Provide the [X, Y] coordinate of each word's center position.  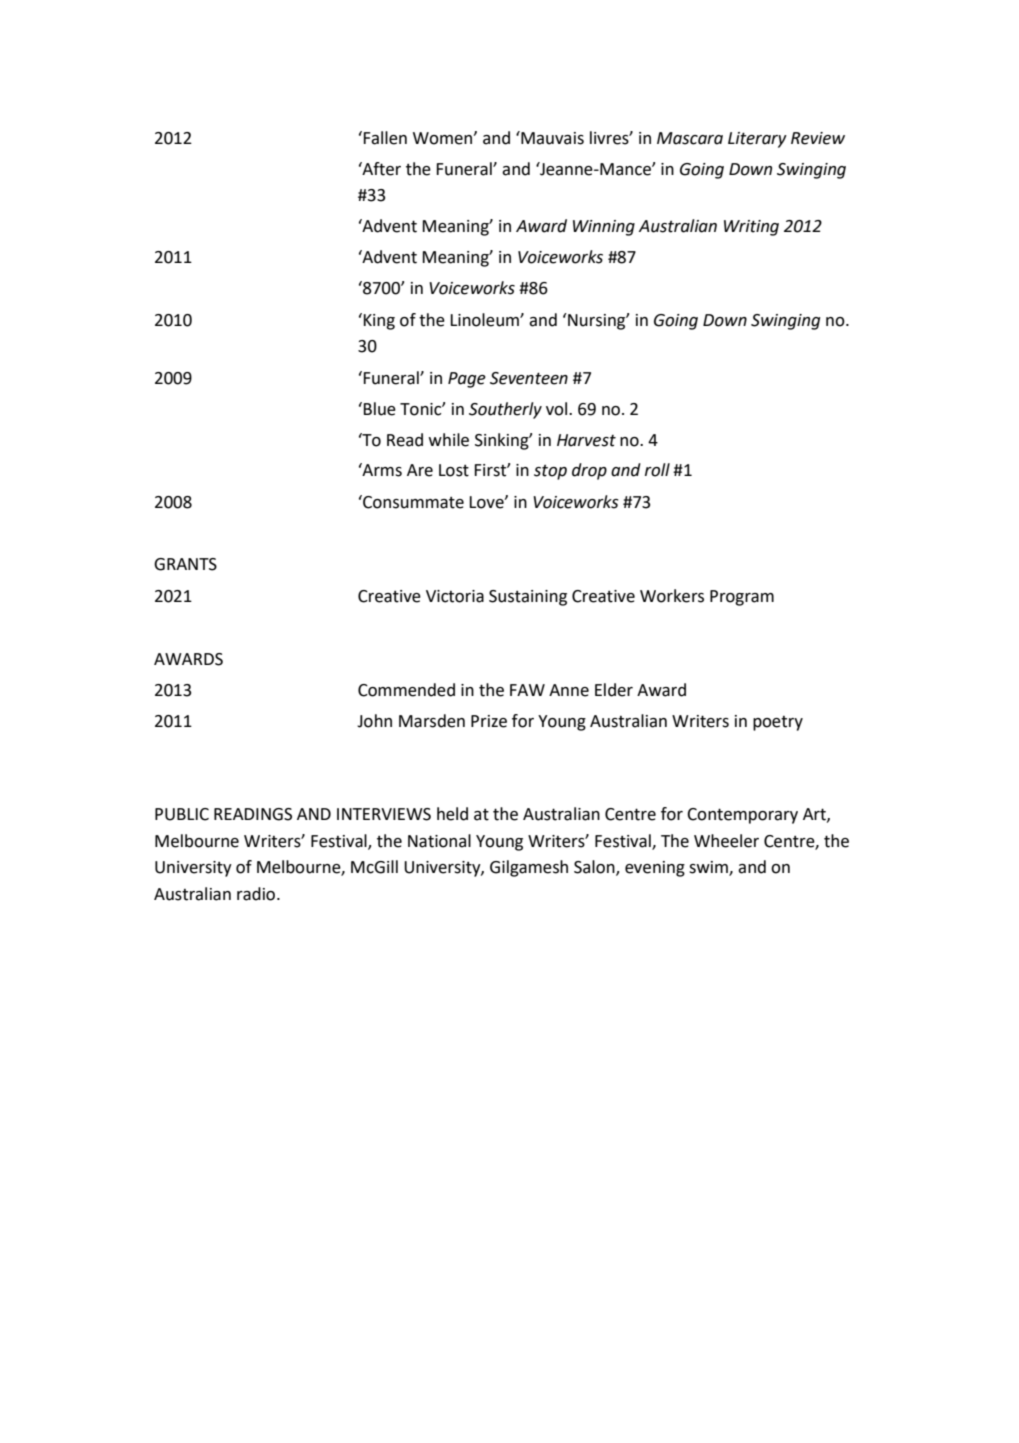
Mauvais [551, 138]
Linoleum [485, 320]
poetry [778, 723]
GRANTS [185, 564]
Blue [379, 409]
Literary [757, 140]
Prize [489, 721]
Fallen [385, 138]
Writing [751, 228]
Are [420, 470]
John [374, 721]
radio [257, 894]
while [448, 440]
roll [657, 470]
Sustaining [528, 598]
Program [742, 598]
